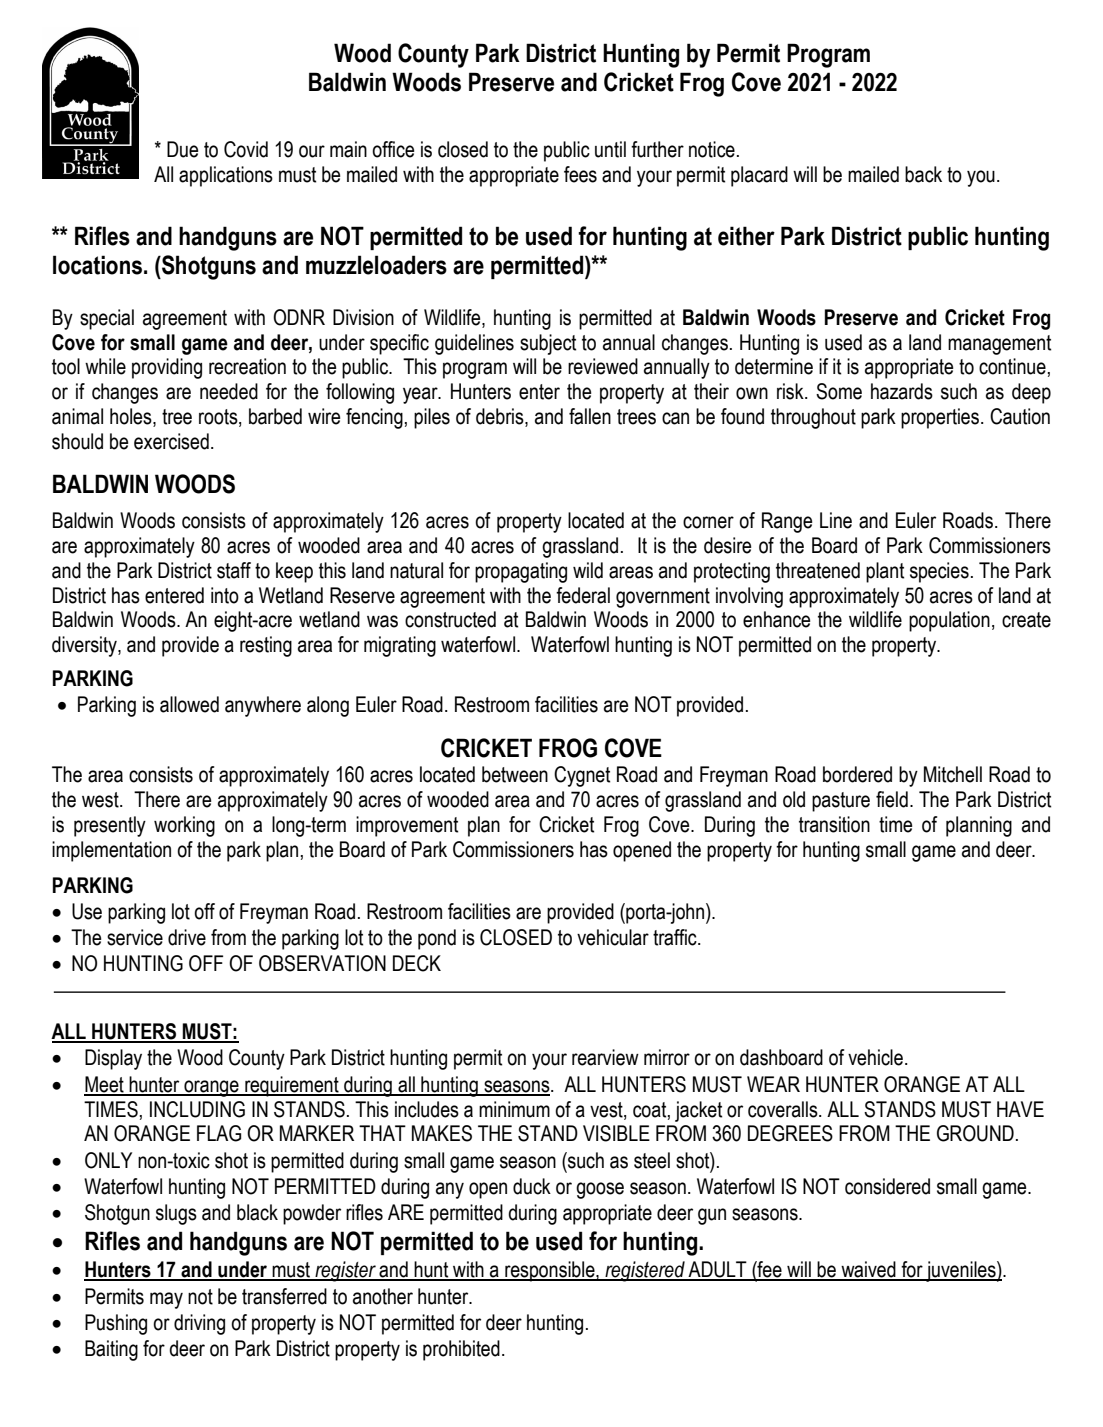 Image resolution: width=1103 pixels, height=1427 pixels. Describe the element at coordinates (923, 174) in the screenshot. I see `back` at that location.
